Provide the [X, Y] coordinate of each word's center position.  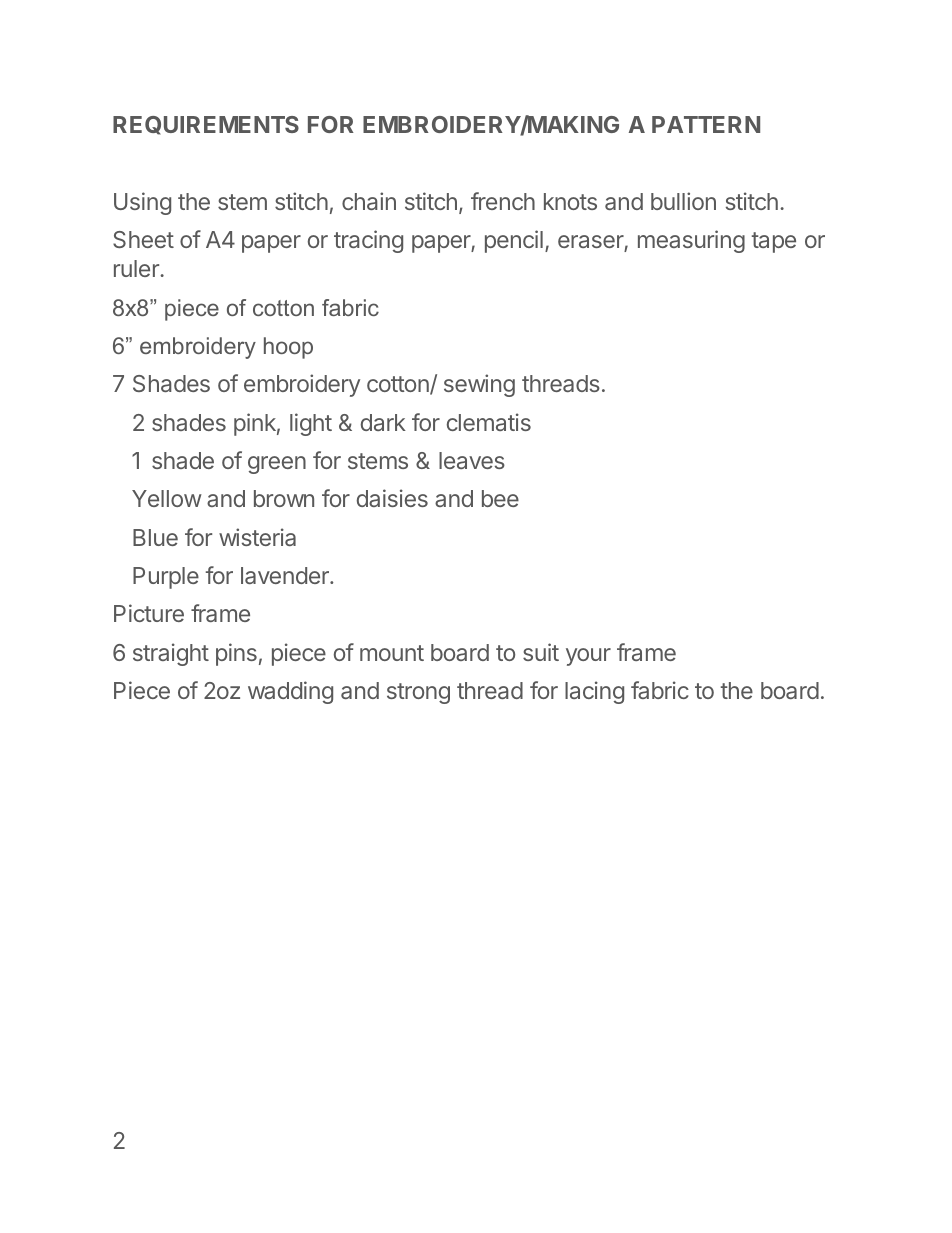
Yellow [167, 498]
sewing [479, 385]
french [503, 201]
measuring [691, 241]
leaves [472, 460]
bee [500, 498]
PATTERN [706, 124]
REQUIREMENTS [206, 125]
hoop [288, 348]
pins [236, 654]
